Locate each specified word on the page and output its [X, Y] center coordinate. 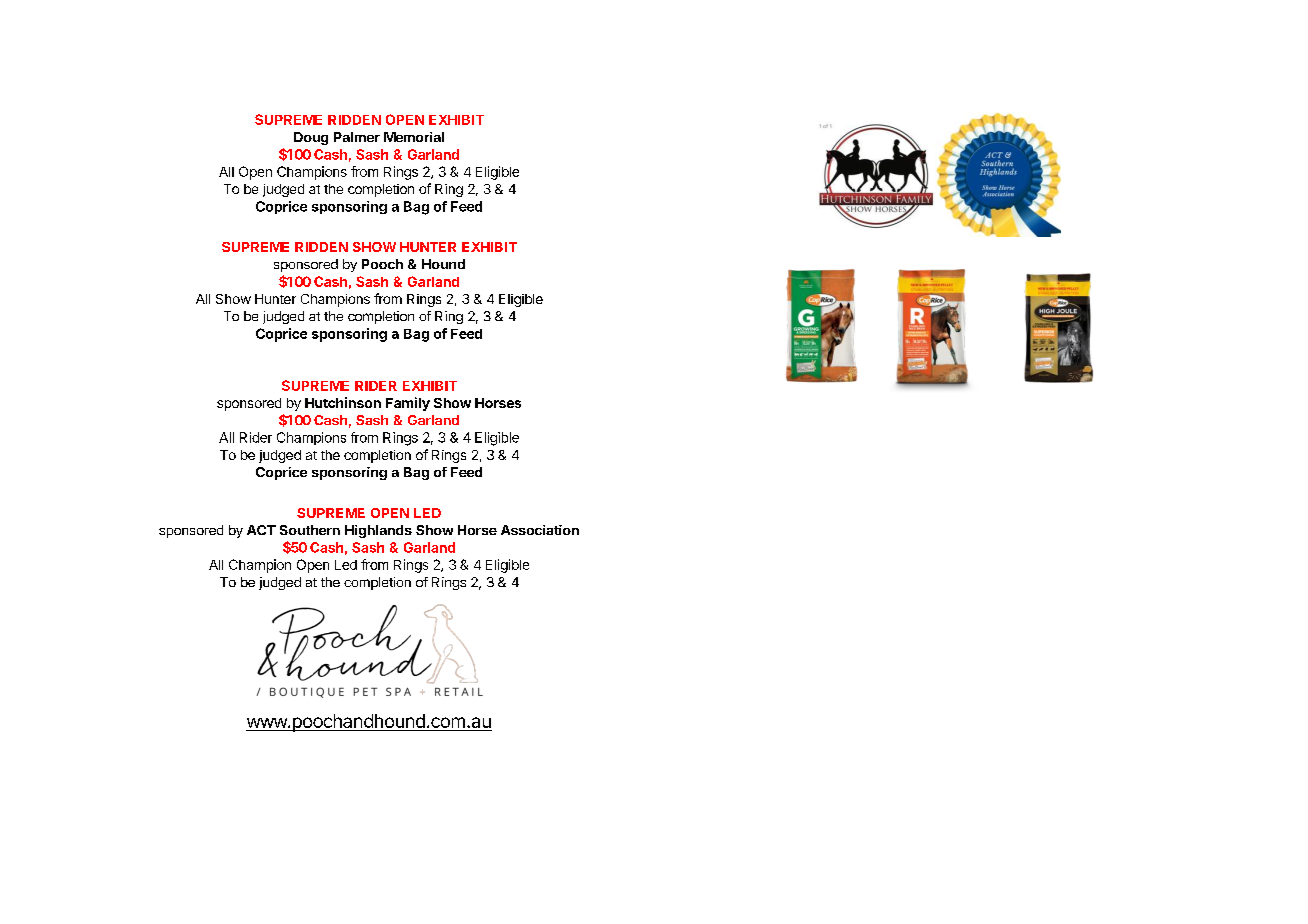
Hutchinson [343, 402]
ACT [261, 530]
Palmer [357, 137]
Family [408, 404]
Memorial [414, 137]
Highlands [378, 531]
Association [540, 530]
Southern [310, 530]
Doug [311, 138]
